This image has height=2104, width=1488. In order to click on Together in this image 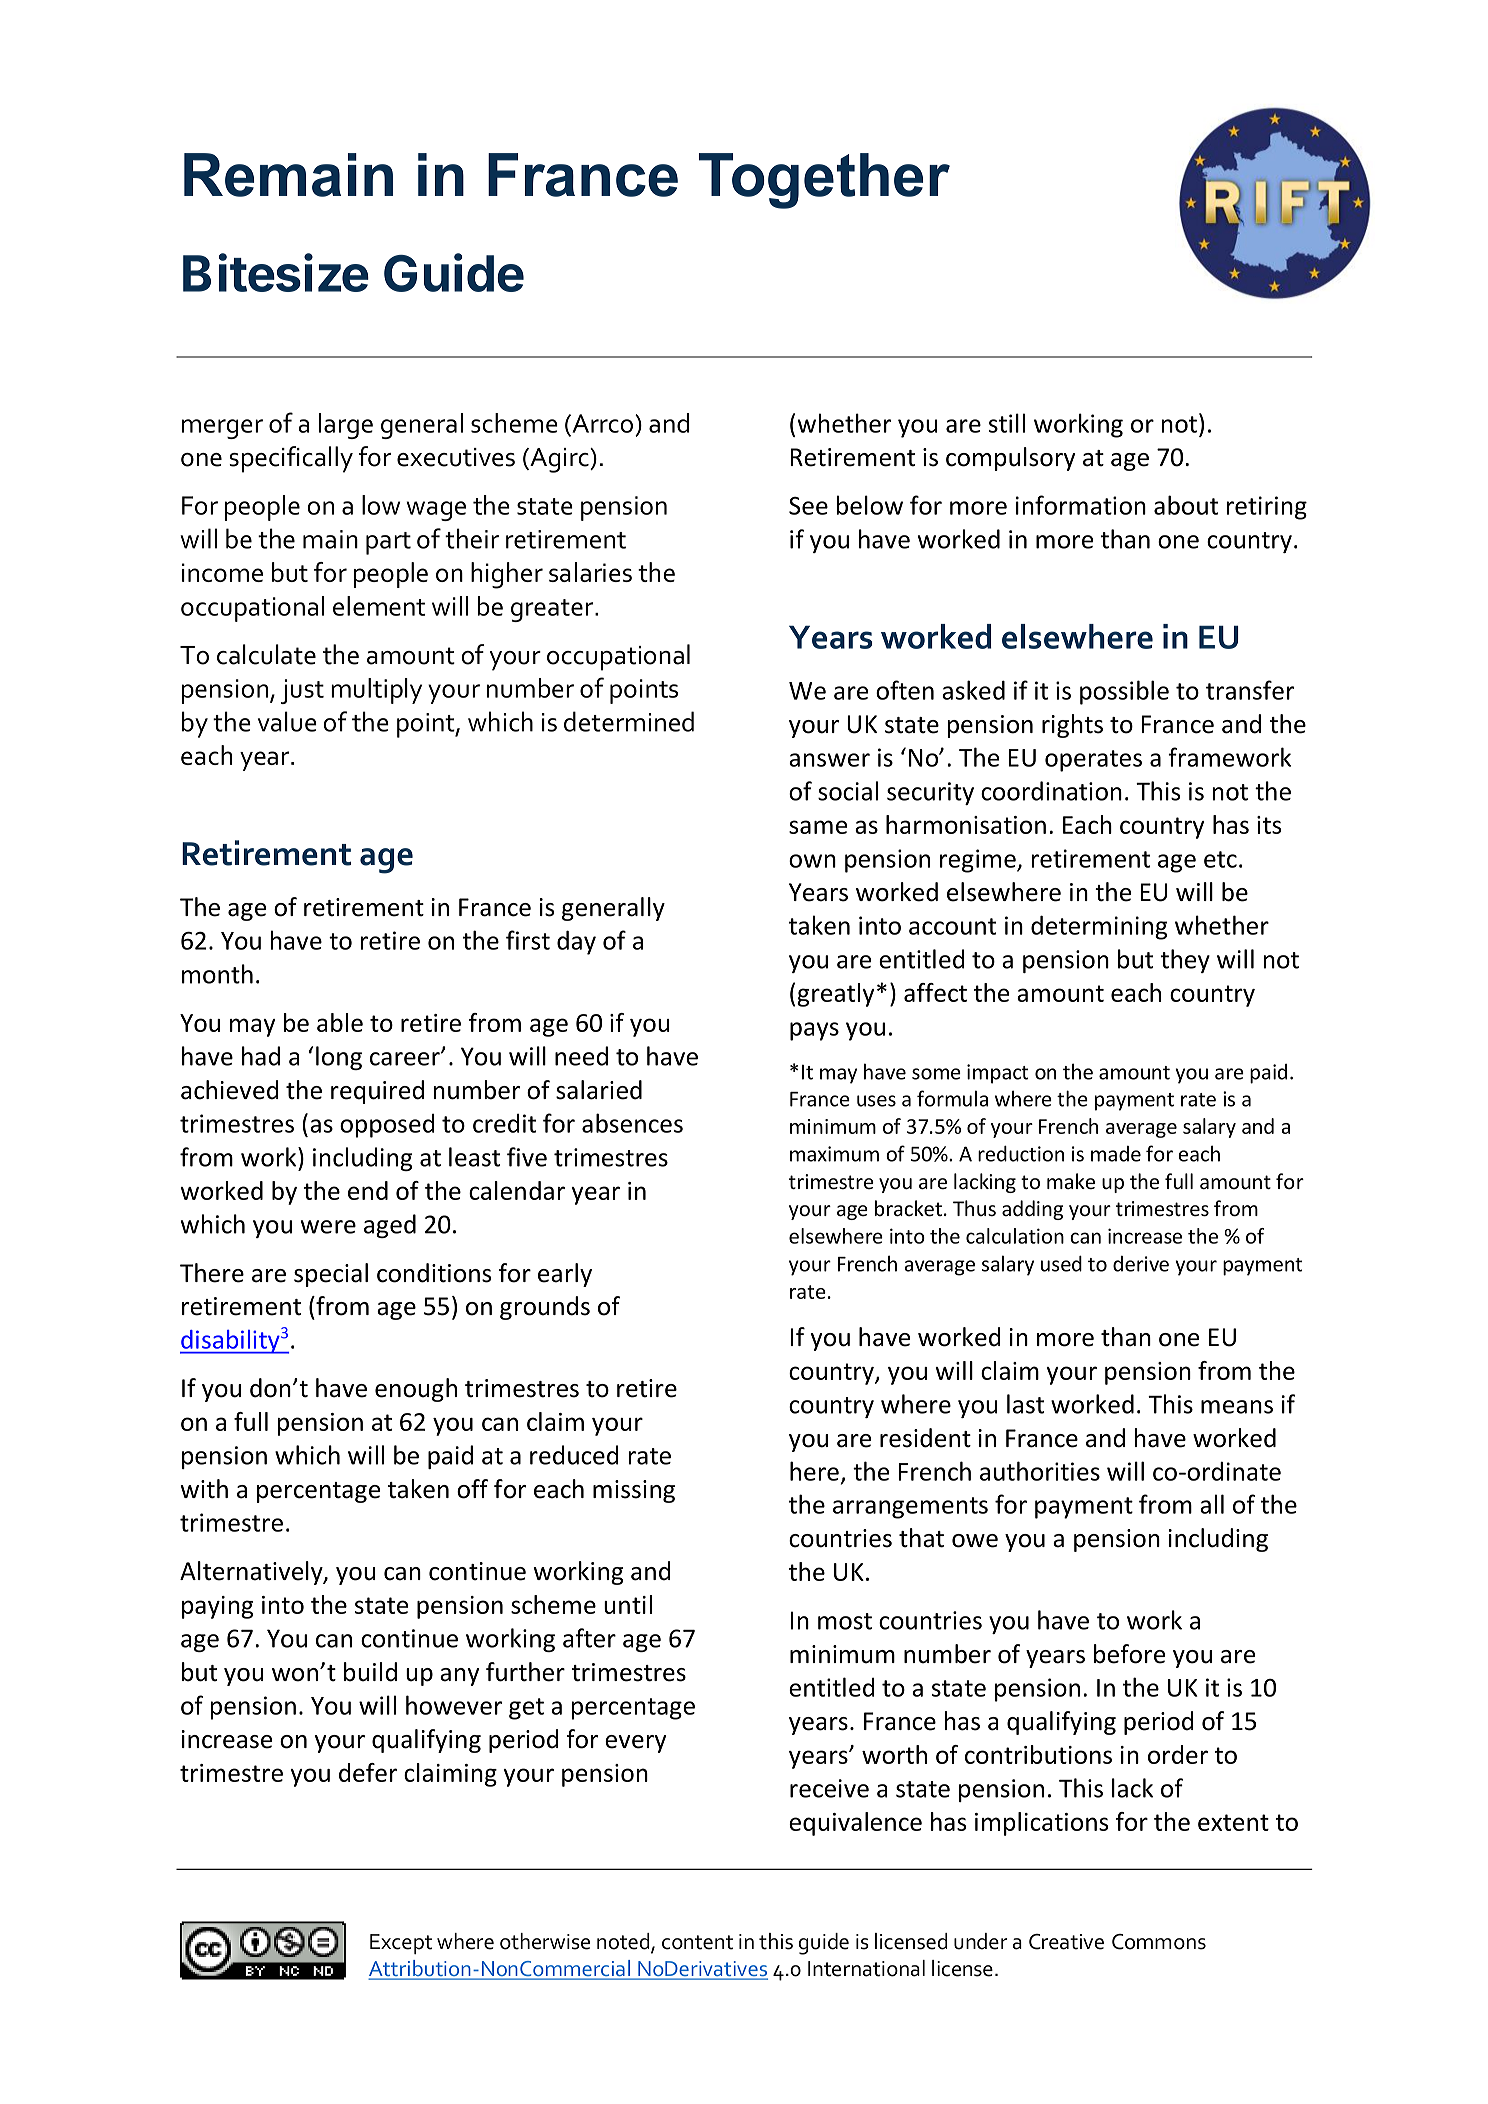, I will do `click(824, 181)`.
